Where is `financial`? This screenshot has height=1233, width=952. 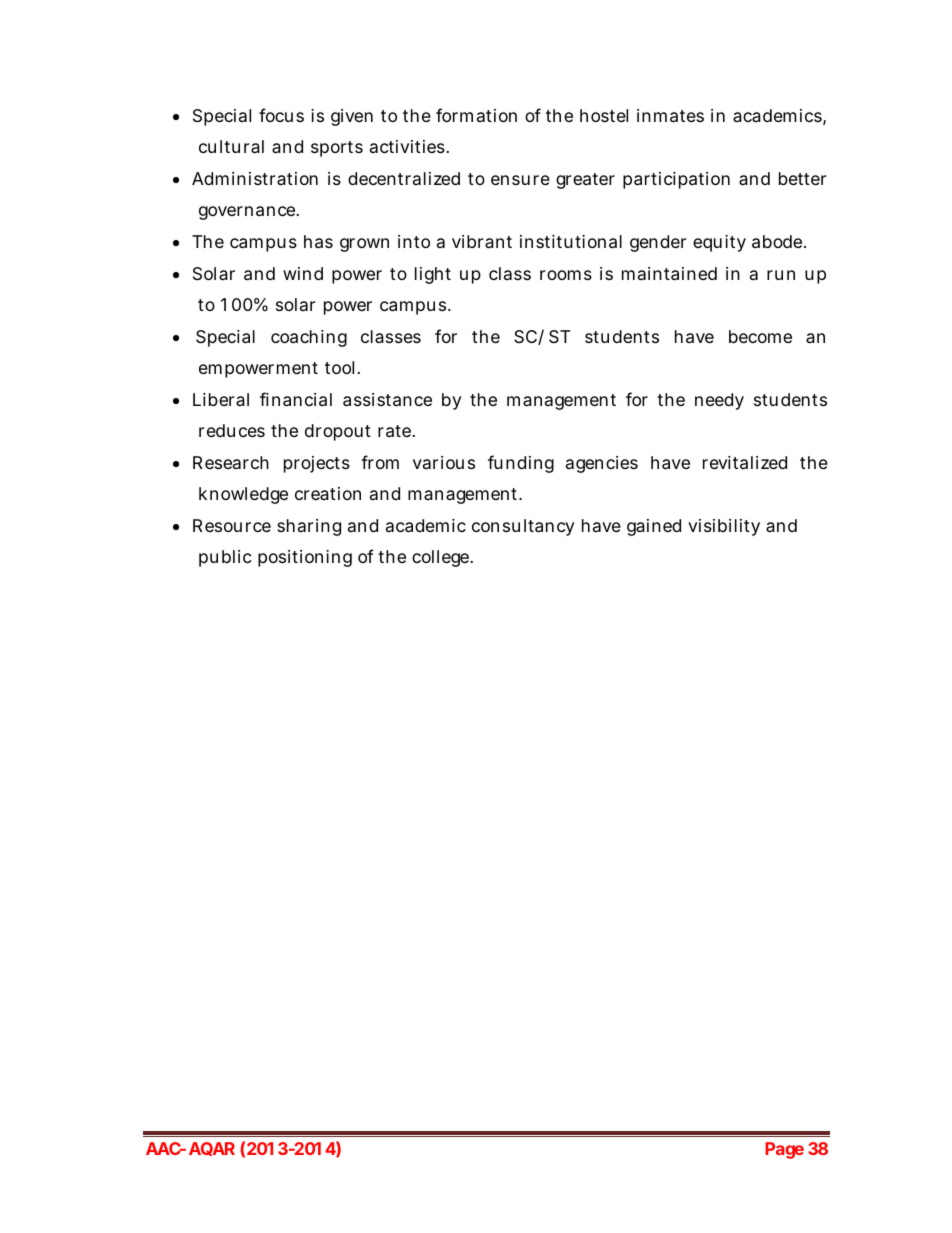
financial is located at coordinates (296, 399).
